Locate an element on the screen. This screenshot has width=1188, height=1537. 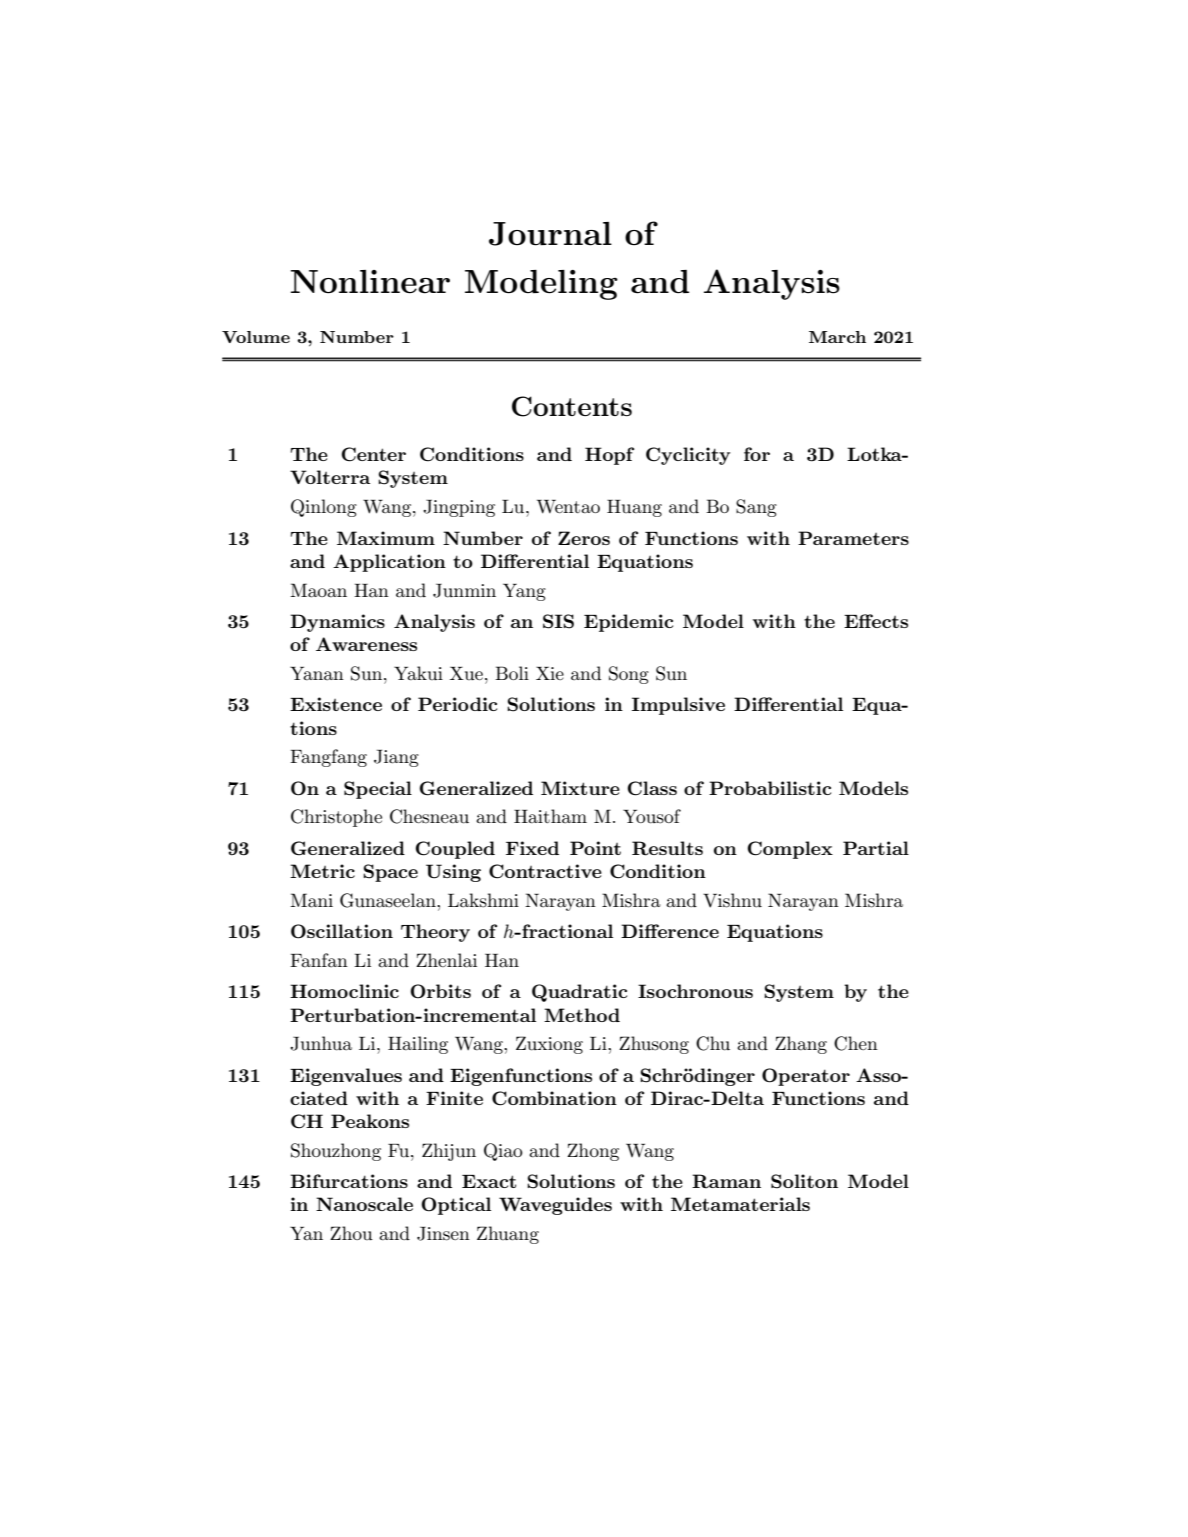
Point is located at coordinates (595, 848).
